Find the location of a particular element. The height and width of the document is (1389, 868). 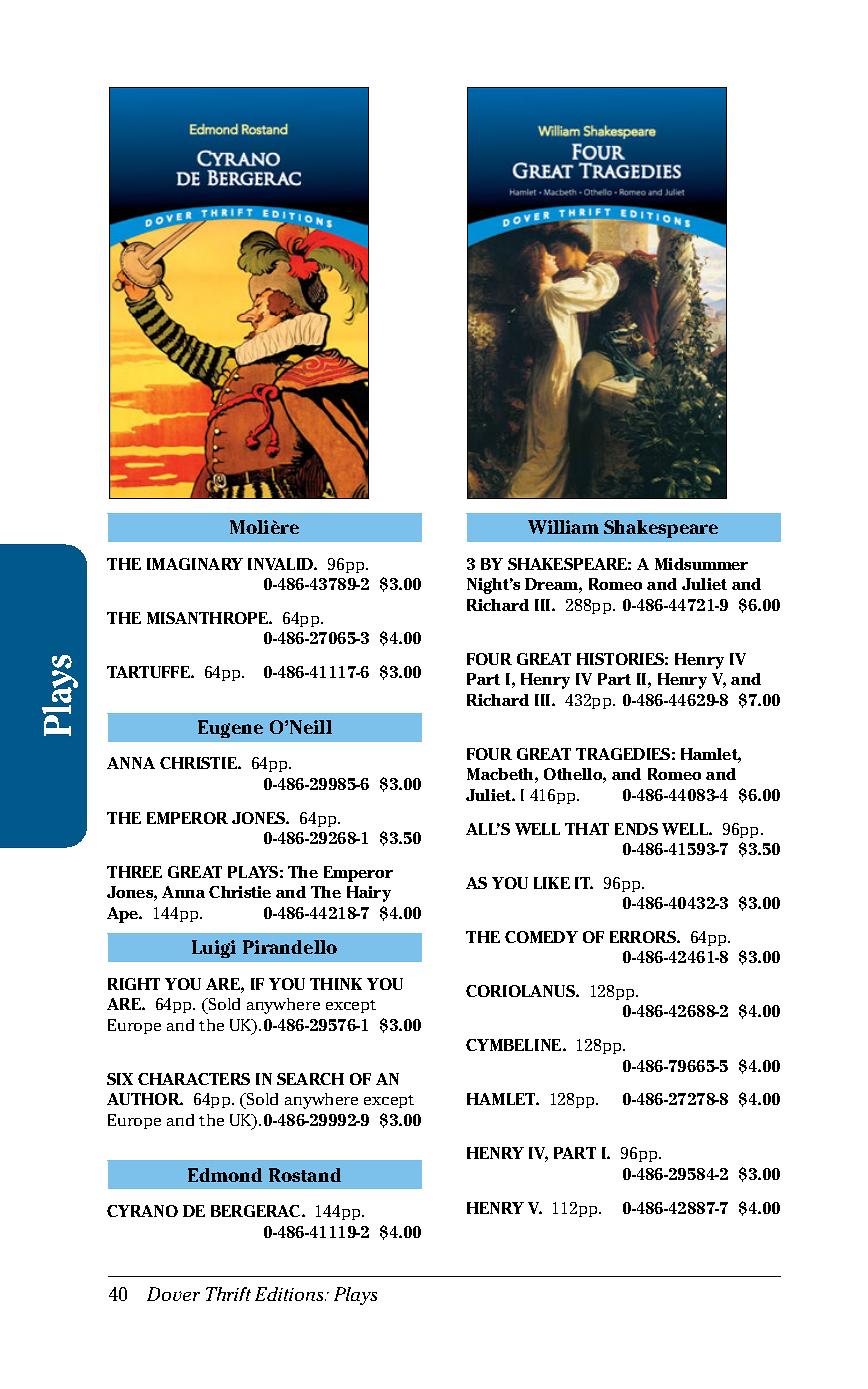

IMAGINARY is located at coordinates (195, 564).
